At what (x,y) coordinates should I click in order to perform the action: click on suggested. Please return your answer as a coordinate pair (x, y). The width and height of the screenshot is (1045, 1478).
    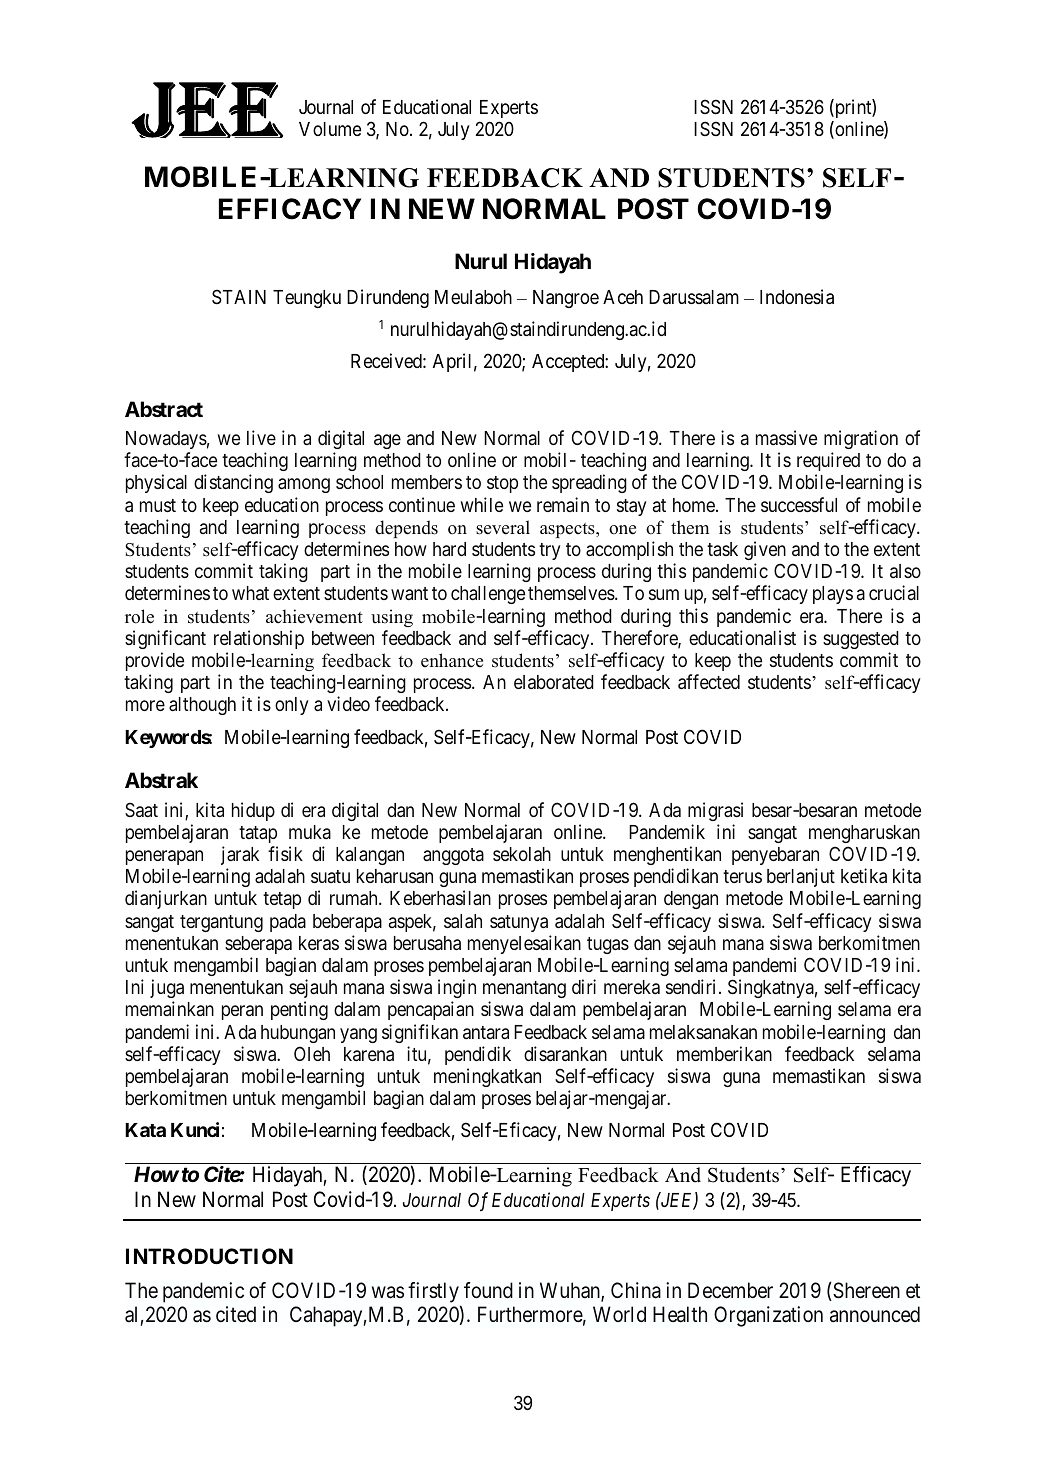
    Looking at the image, I should click on (861, 640).
